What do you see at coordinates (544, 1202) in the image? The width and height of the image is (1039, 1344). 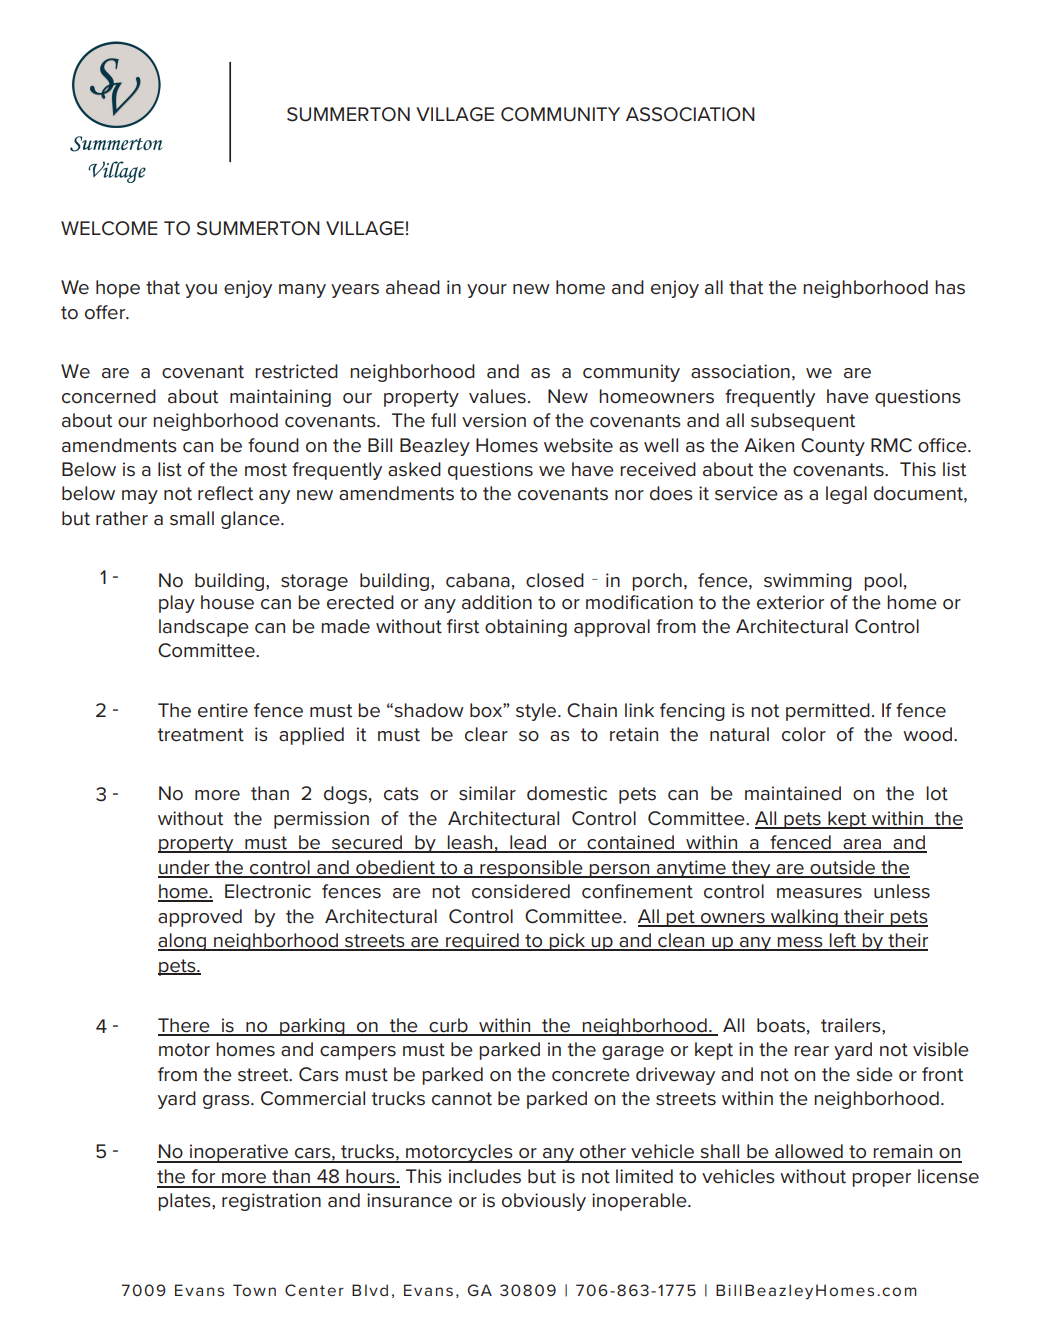 I see `obviously` at bounding box center [544, 1202].
